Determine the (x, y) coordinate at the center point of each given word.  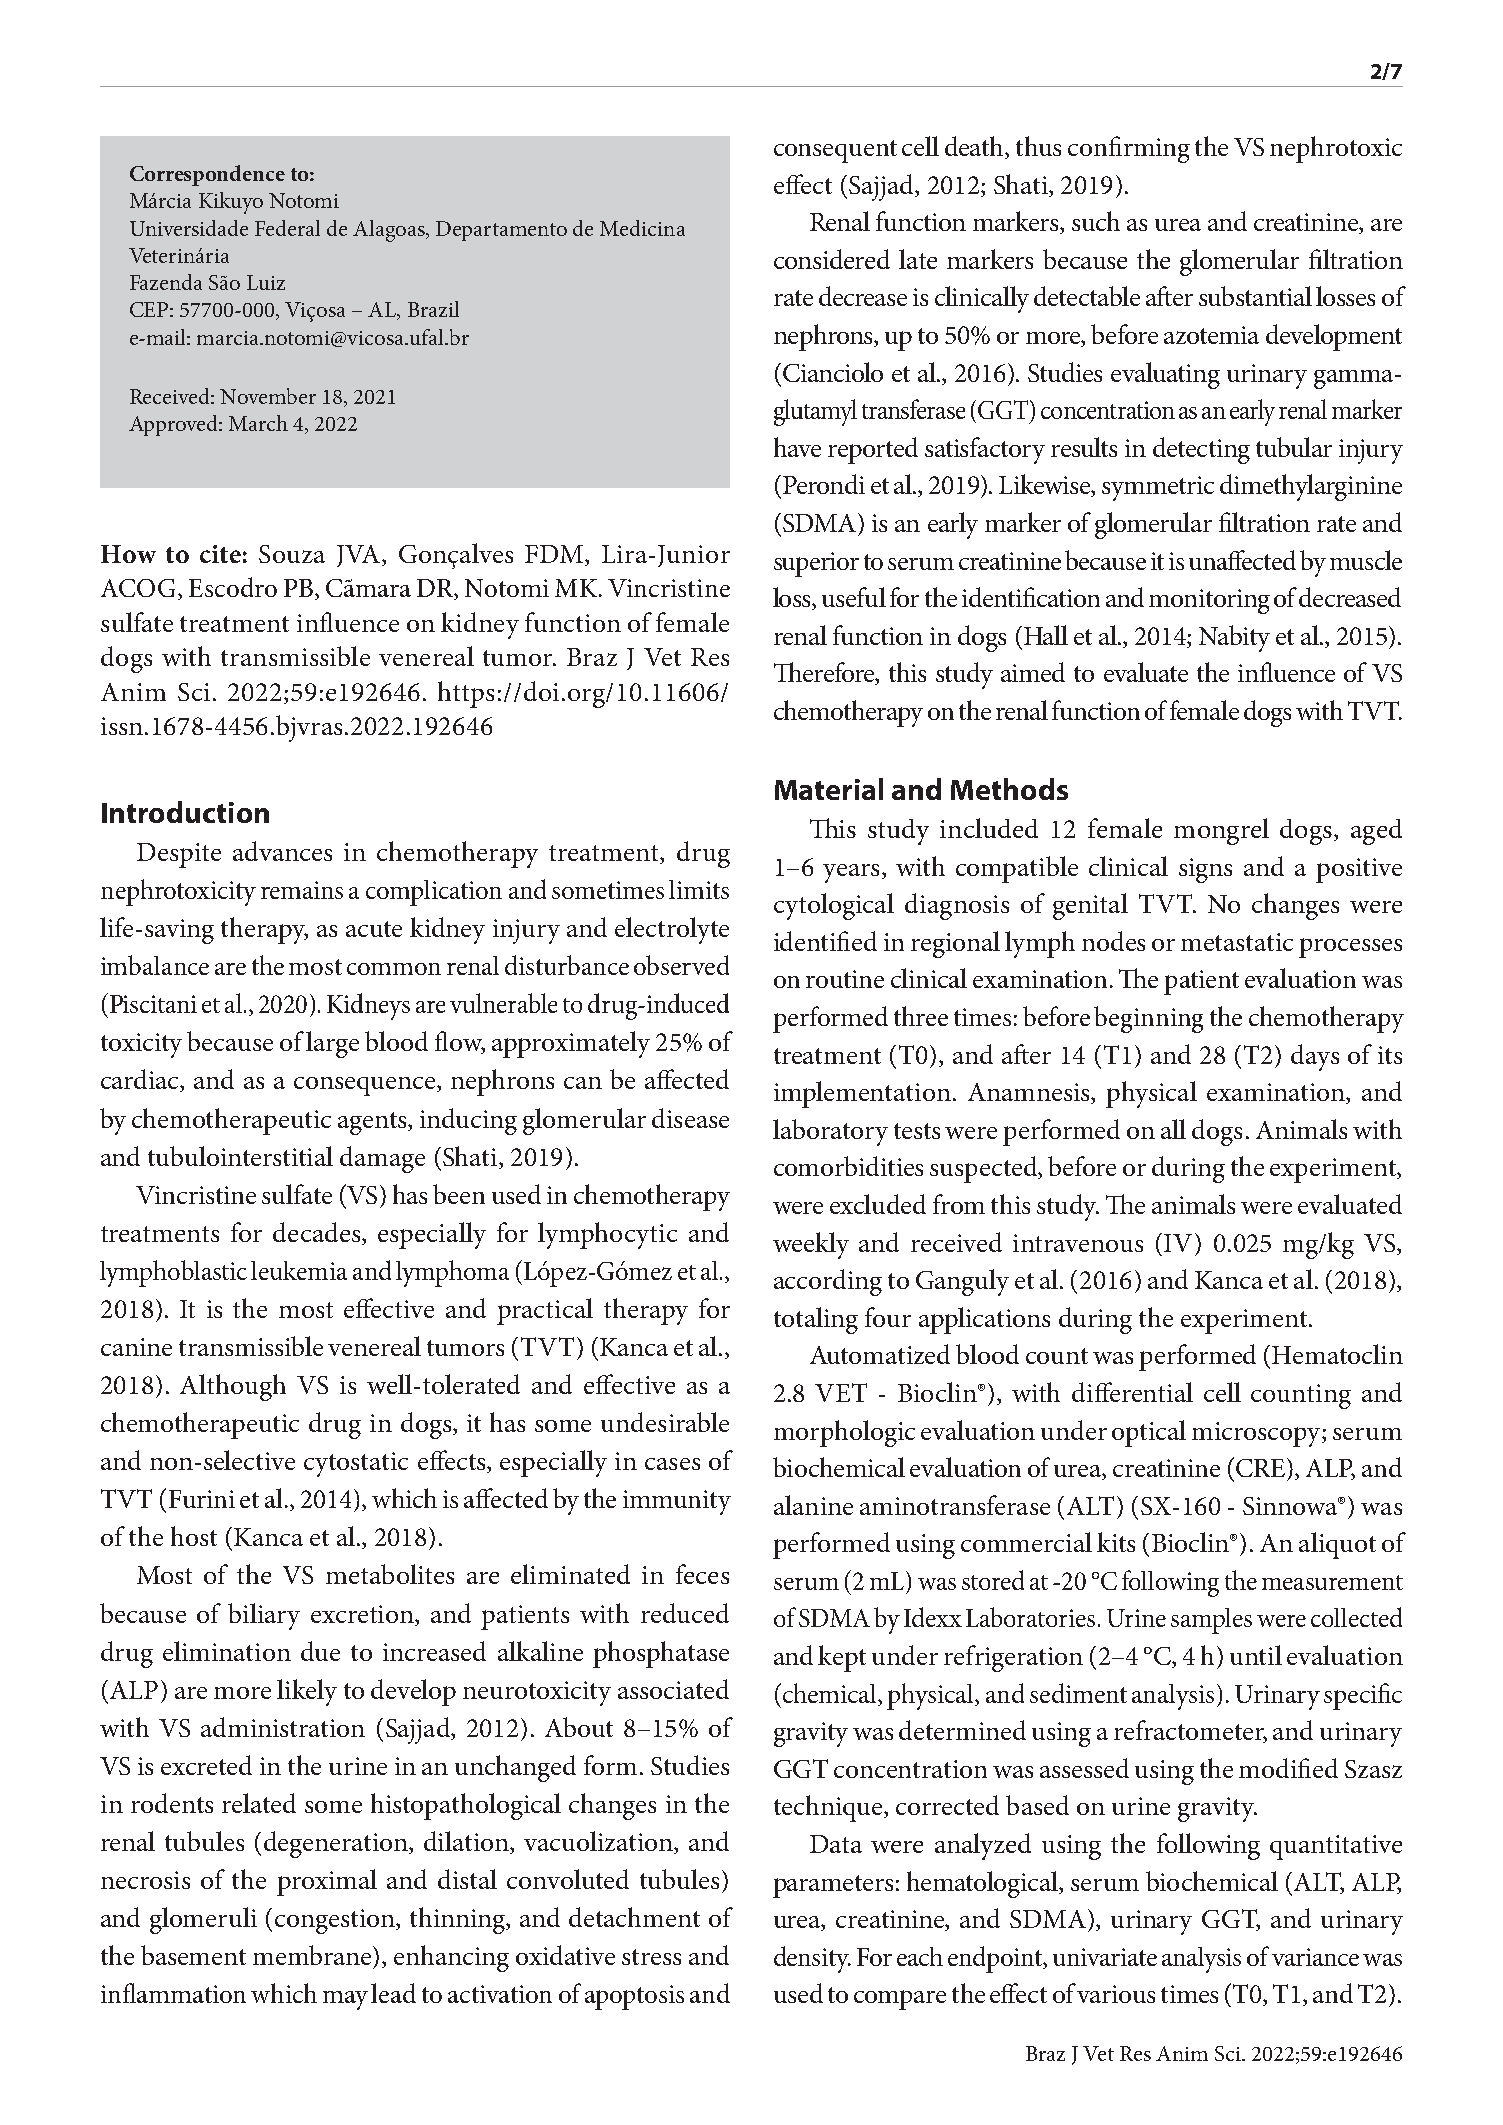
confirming (1129, 149)
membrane (313, 1955)
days (1315, 1057)
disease (690, 1118)
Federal (287, 228)
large (332, 1044)
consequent (835, 151)
